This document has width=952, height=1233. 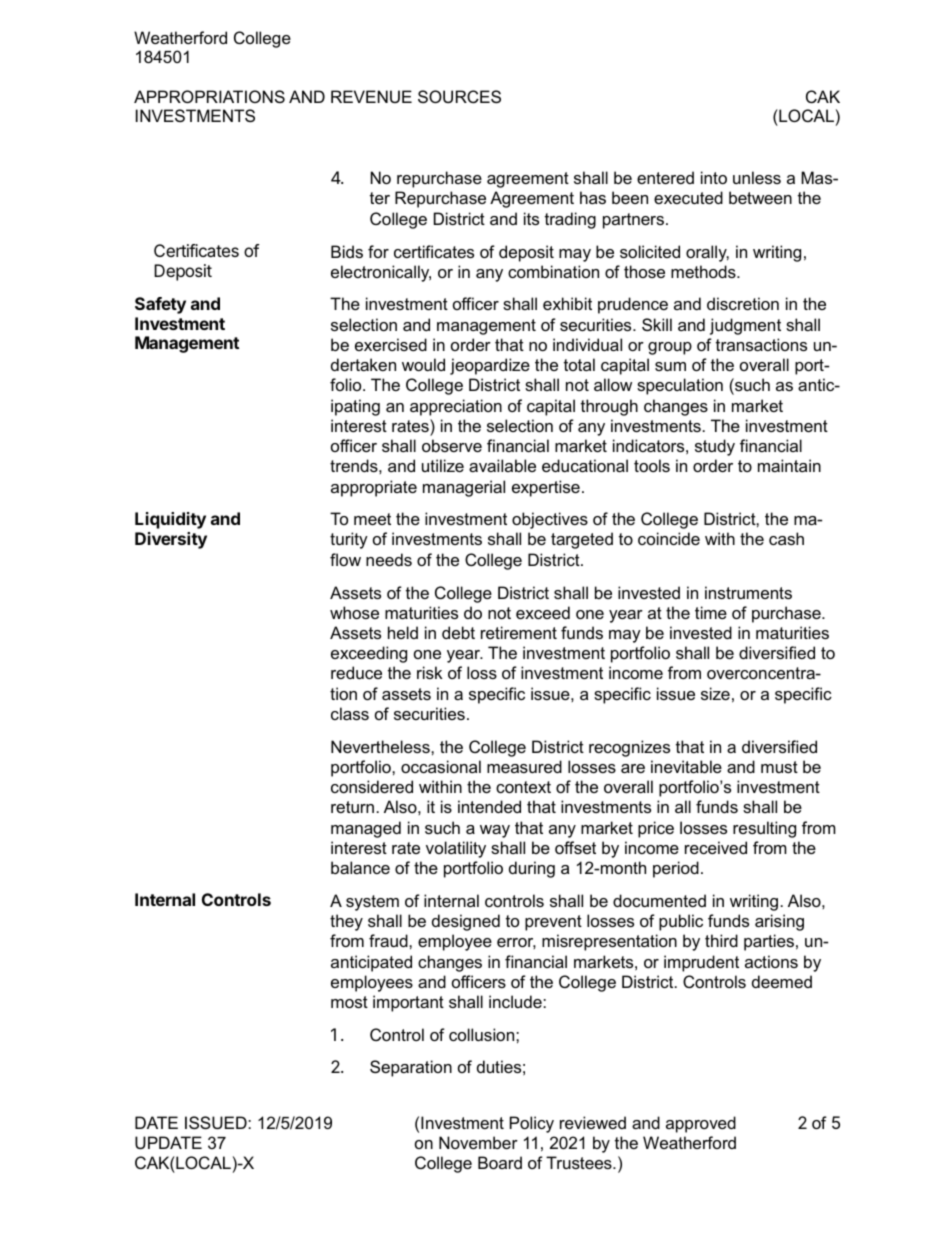 What do you see at coordinates (160, 305) in the document?
I see `Safety` at bounding box center [160, 305].
